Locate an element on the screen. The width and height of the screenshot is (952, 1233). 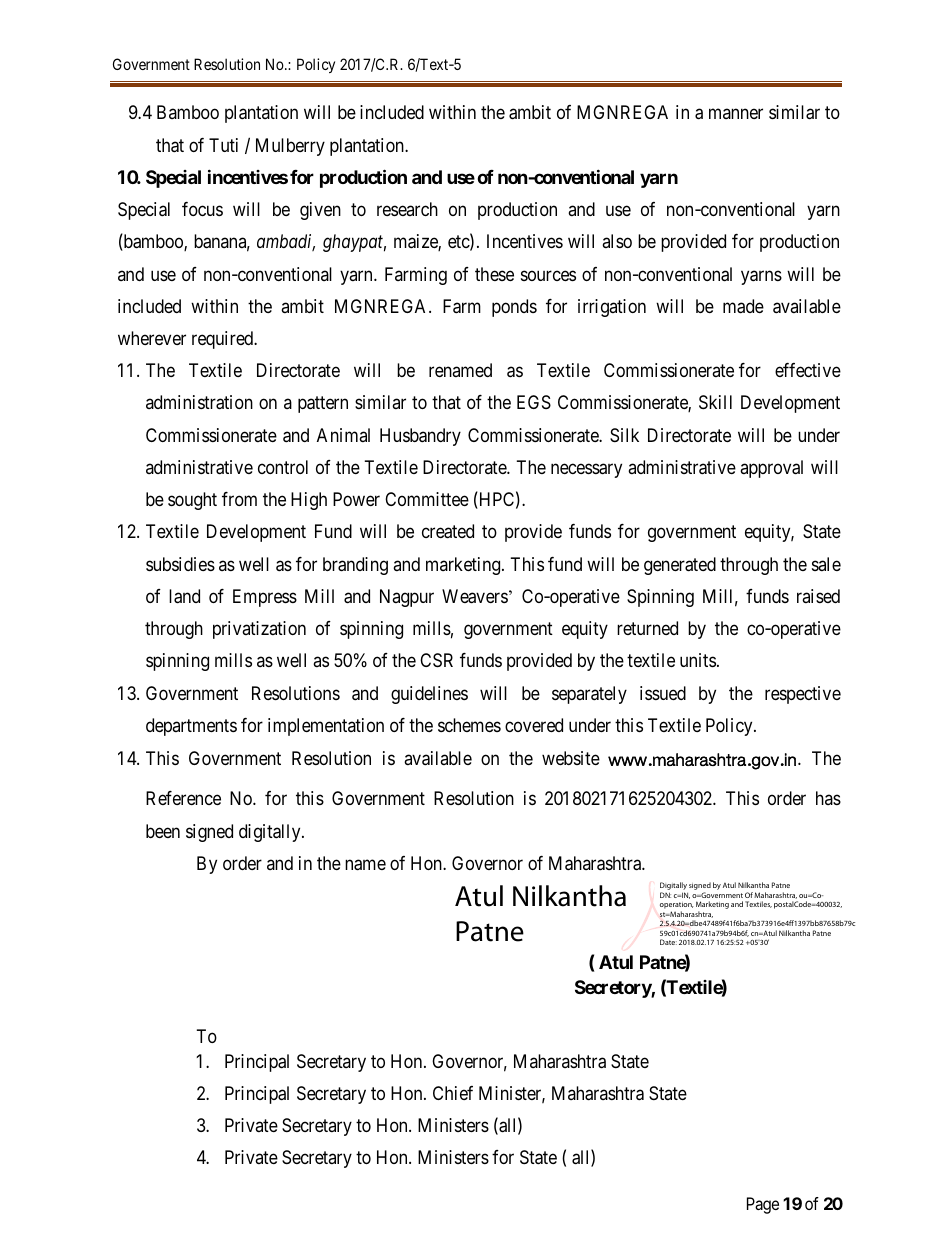
approval is located at coordinates (771, 469).
